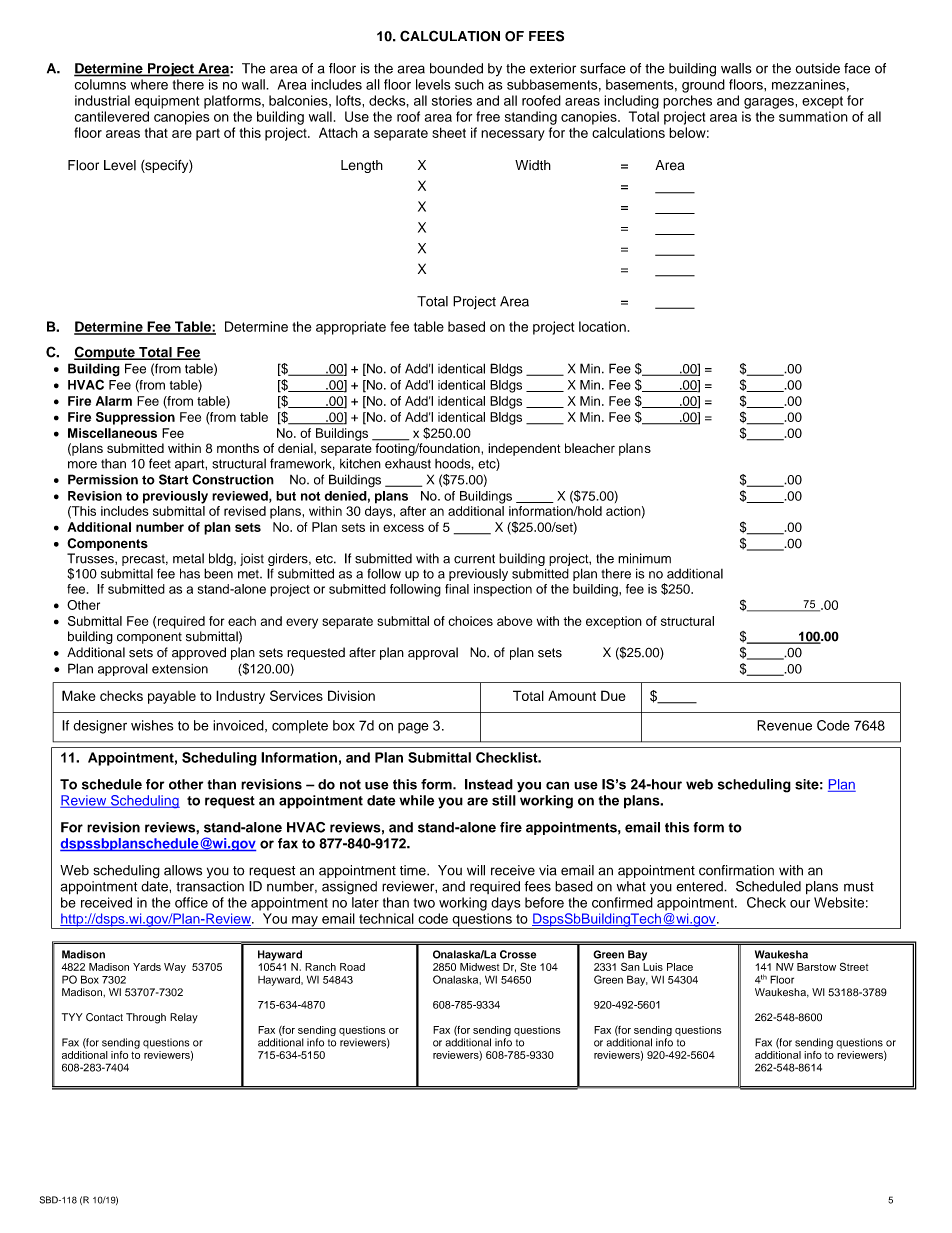  Describe the element at coordinates (175, 968) in the image. I see `Way` at that location.
